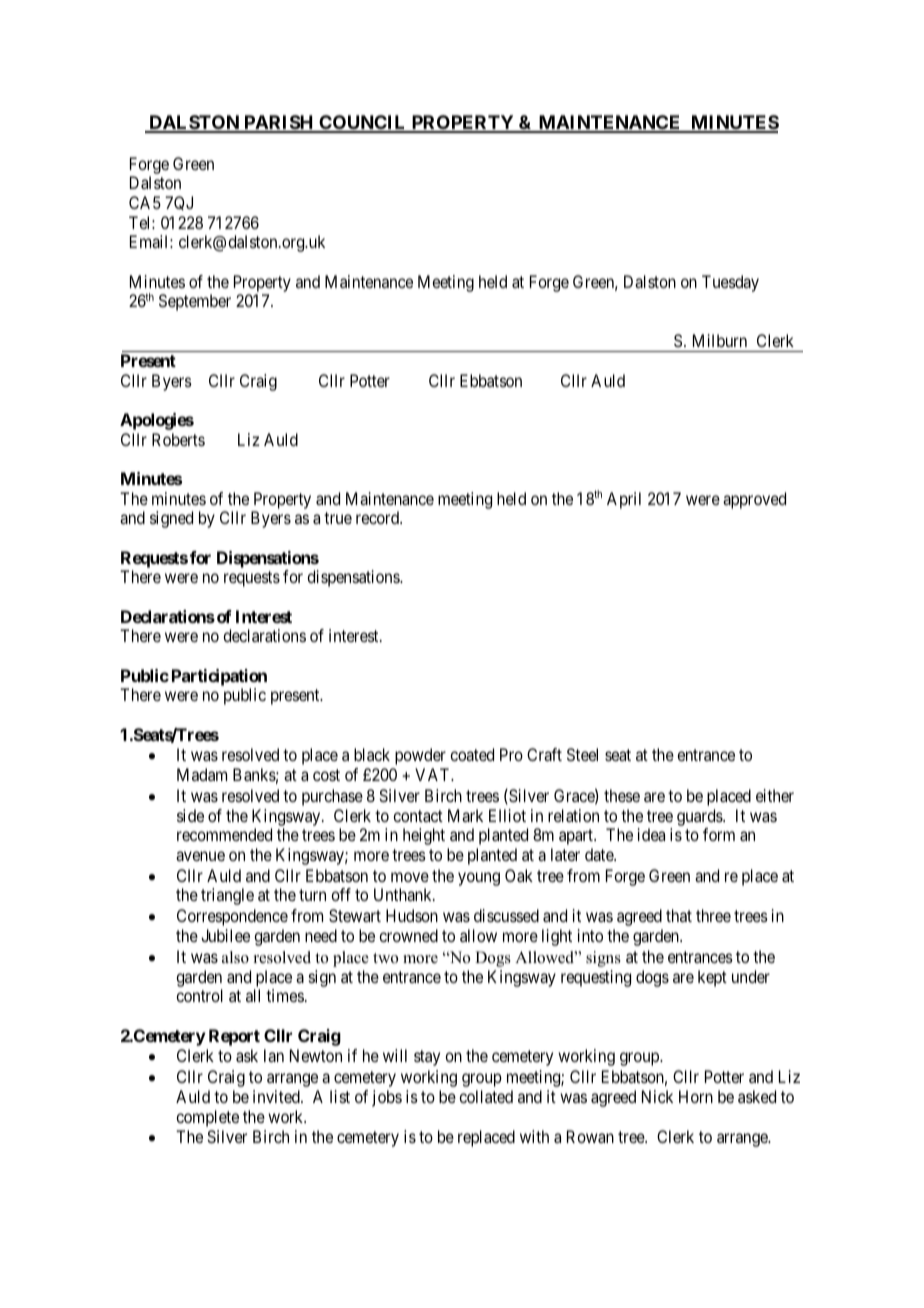 This screenshot has height=1308, width=924. Describe the element at coordinates (277, 1096) in the screenshot. I see `invited` at that location.
